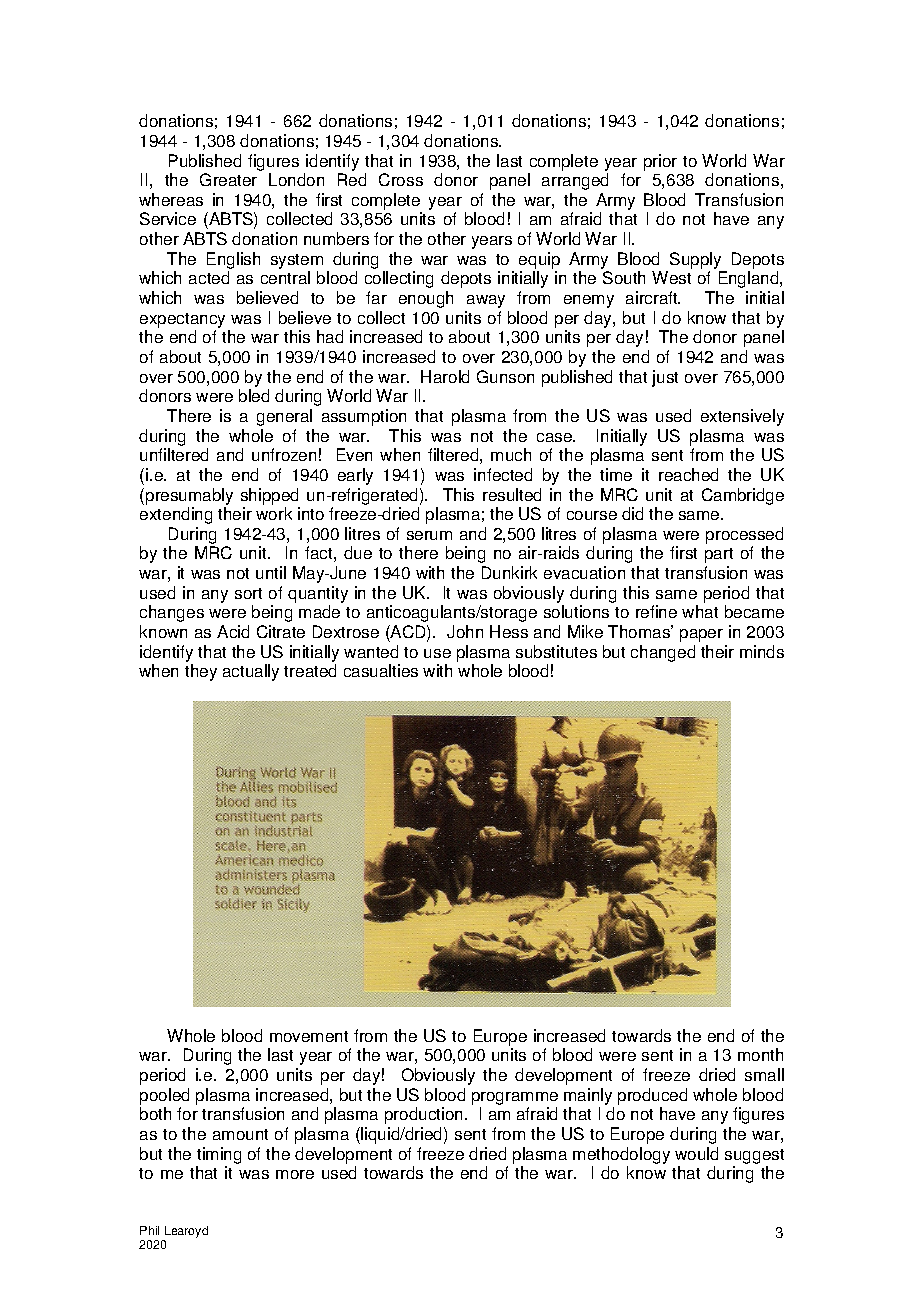  Describe the element at coordinates (401, 179) in the document. I see `Cross` at that location.
